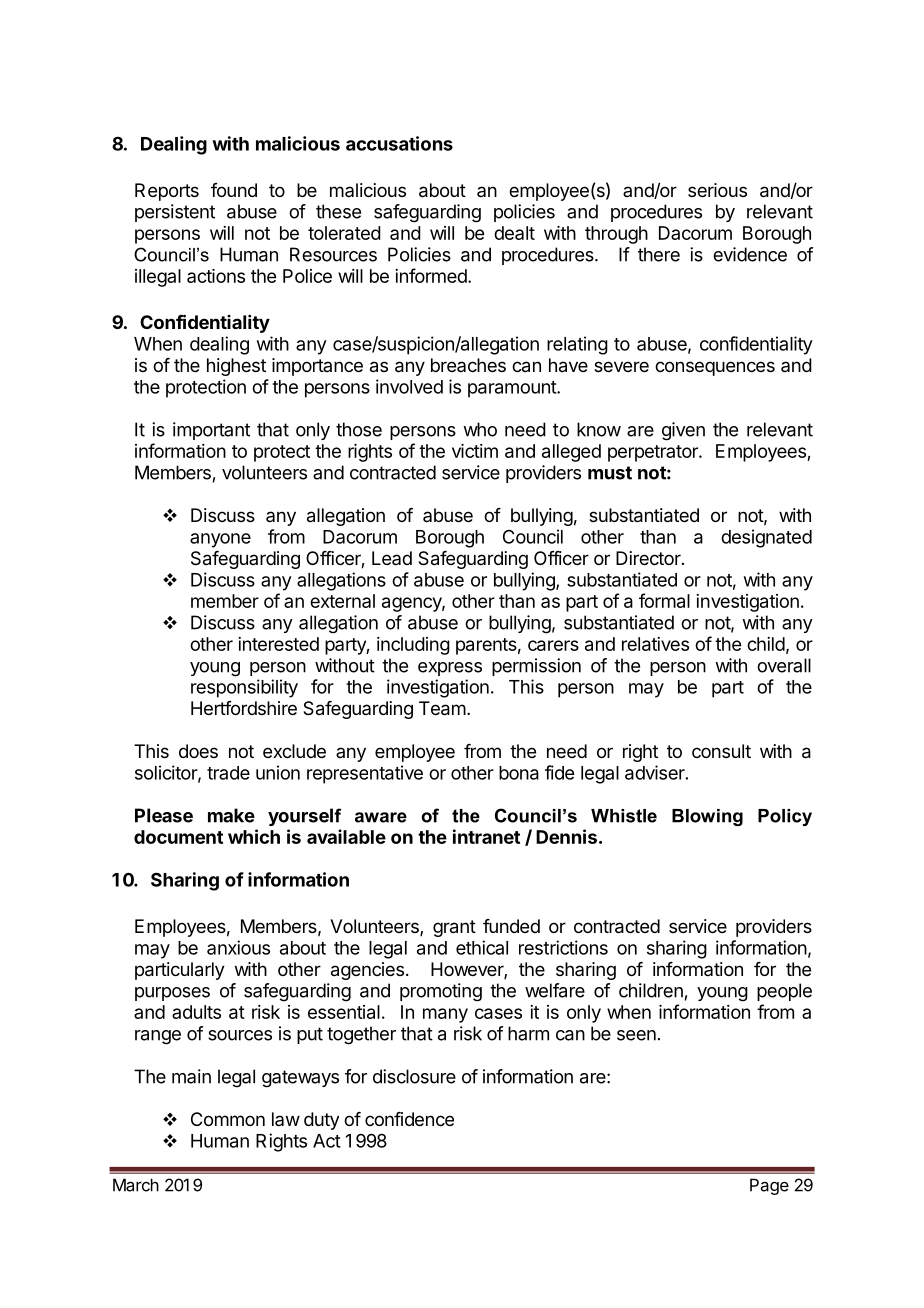  I want to click on Page, so click(769, 1186).
